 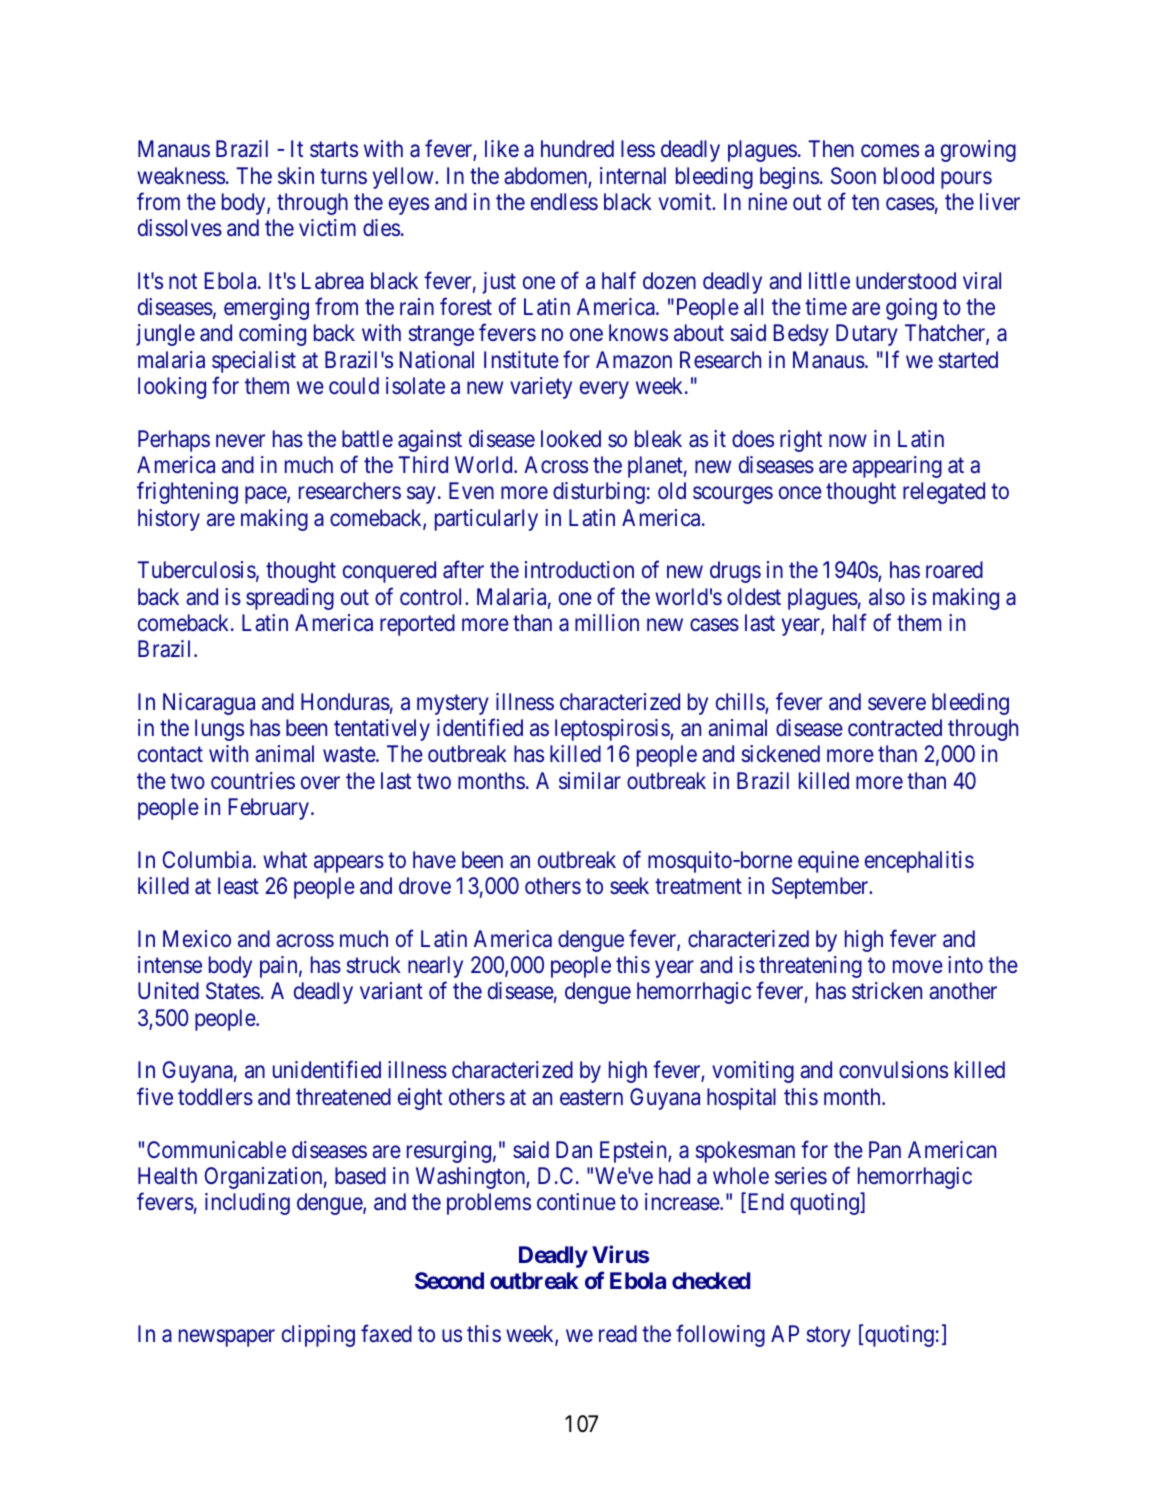 I want to click on blood, so click(x=909, y=175).
